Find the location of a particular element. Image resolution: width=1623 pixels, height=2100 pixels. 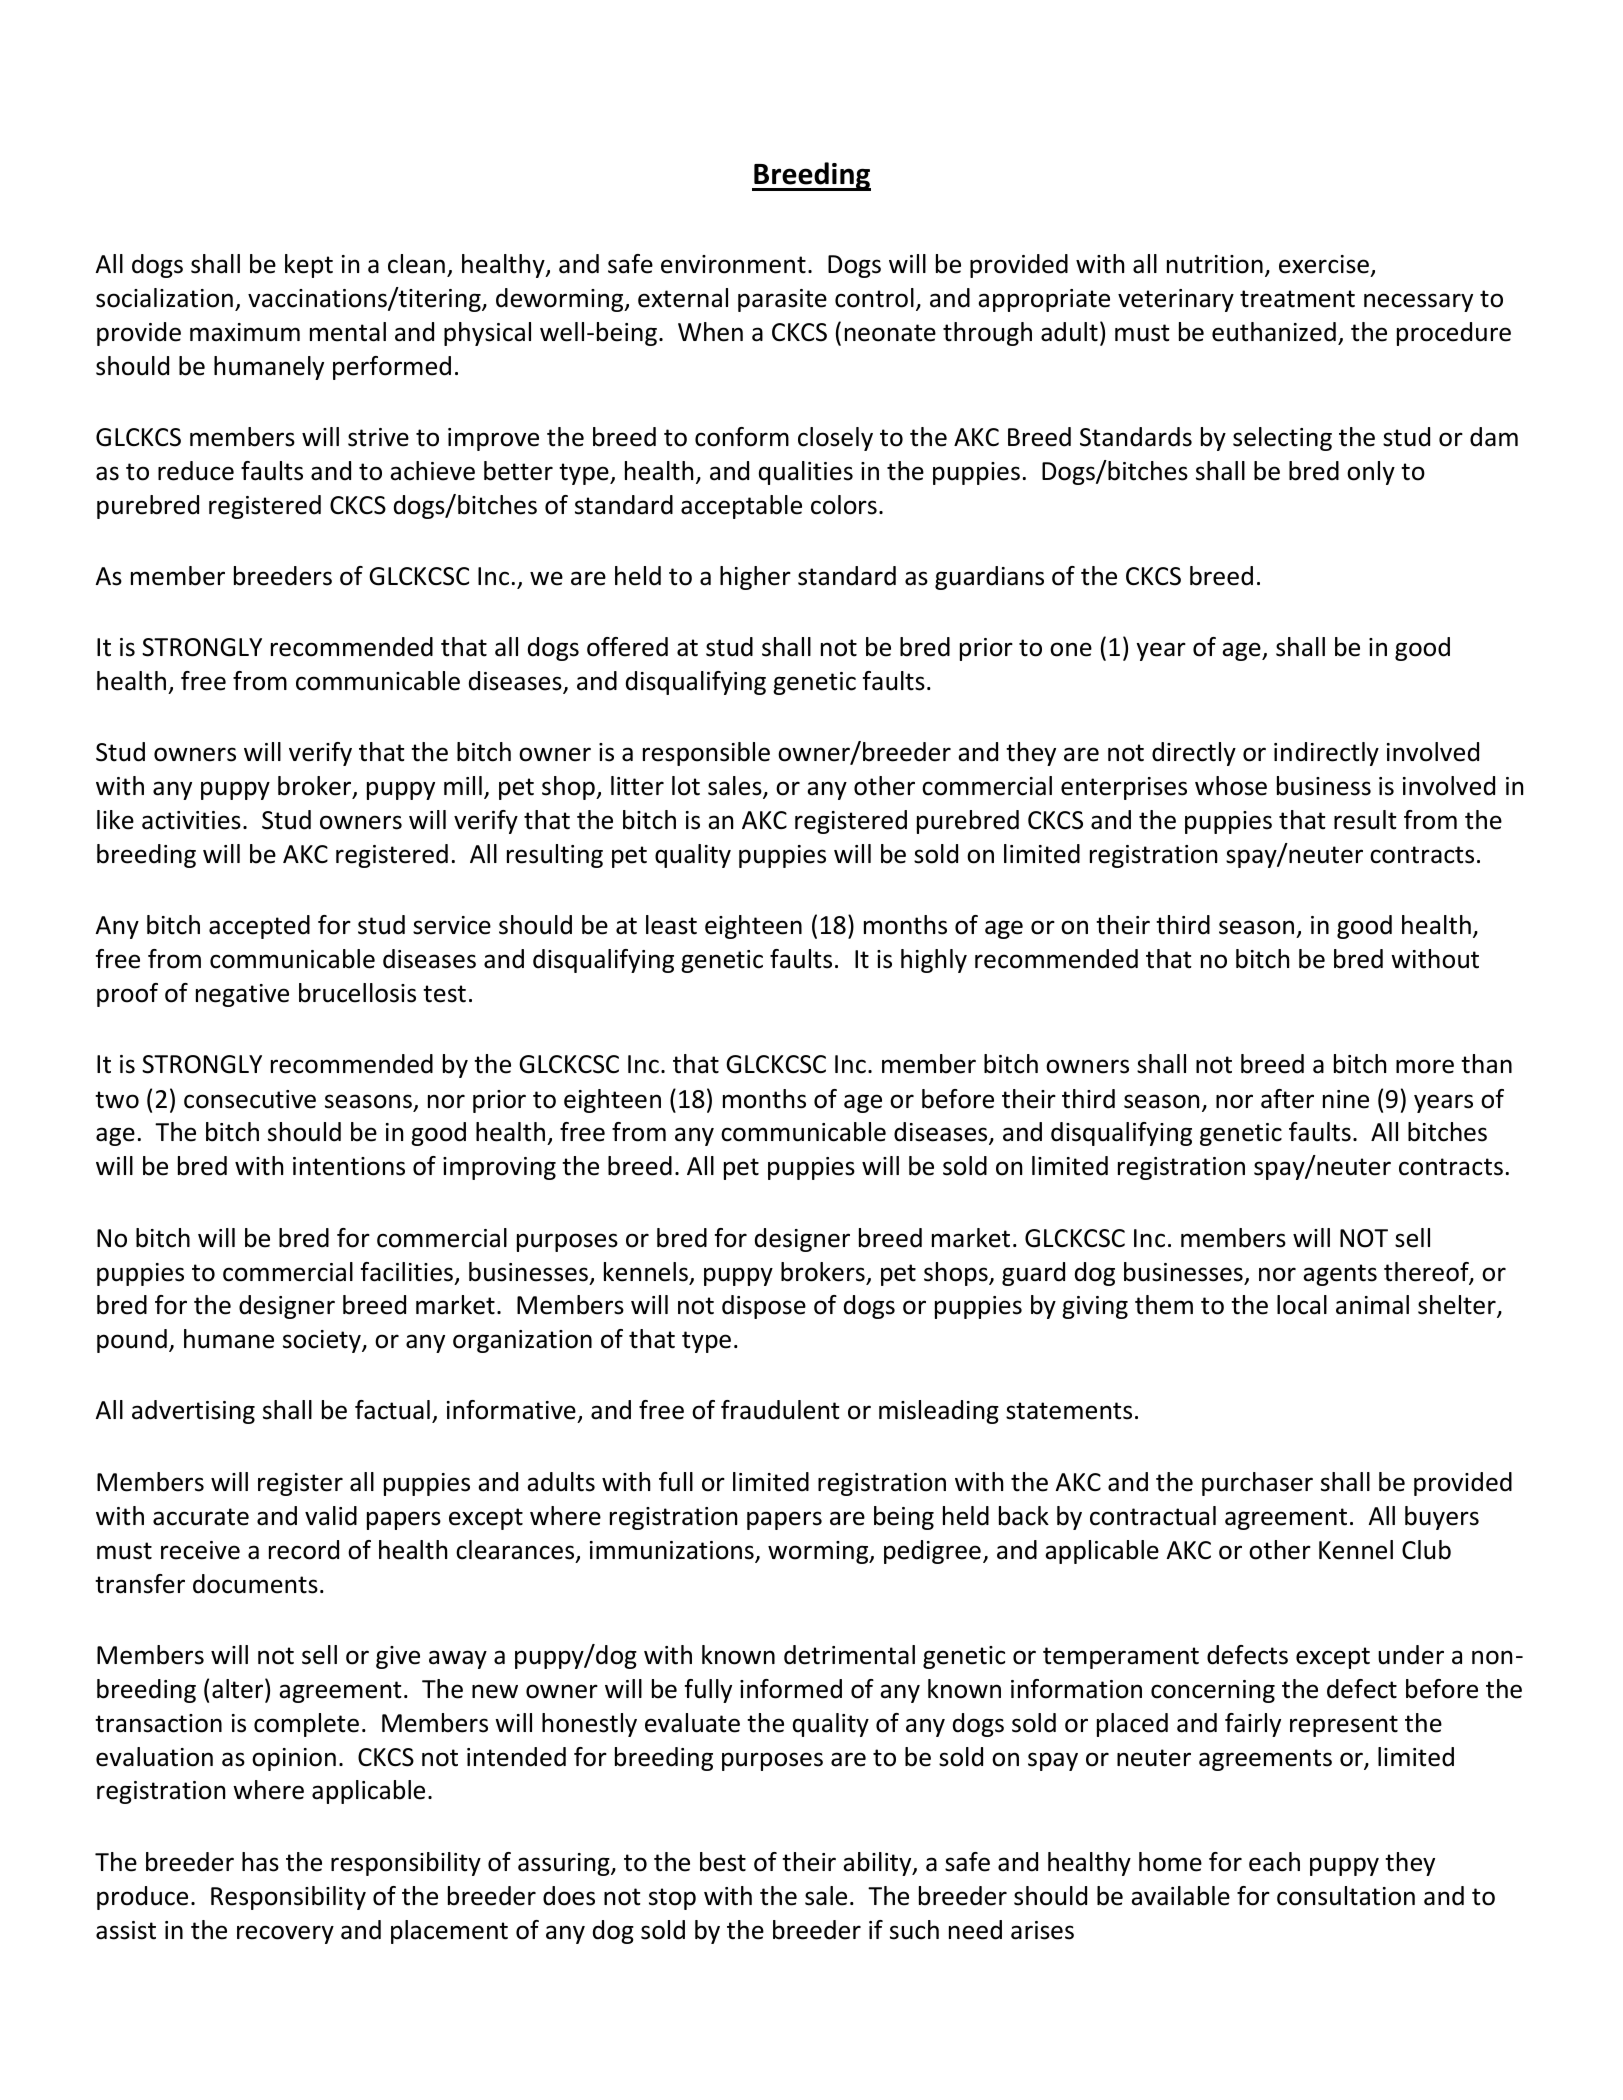

treatment is located at coordinates (1297, 299).
